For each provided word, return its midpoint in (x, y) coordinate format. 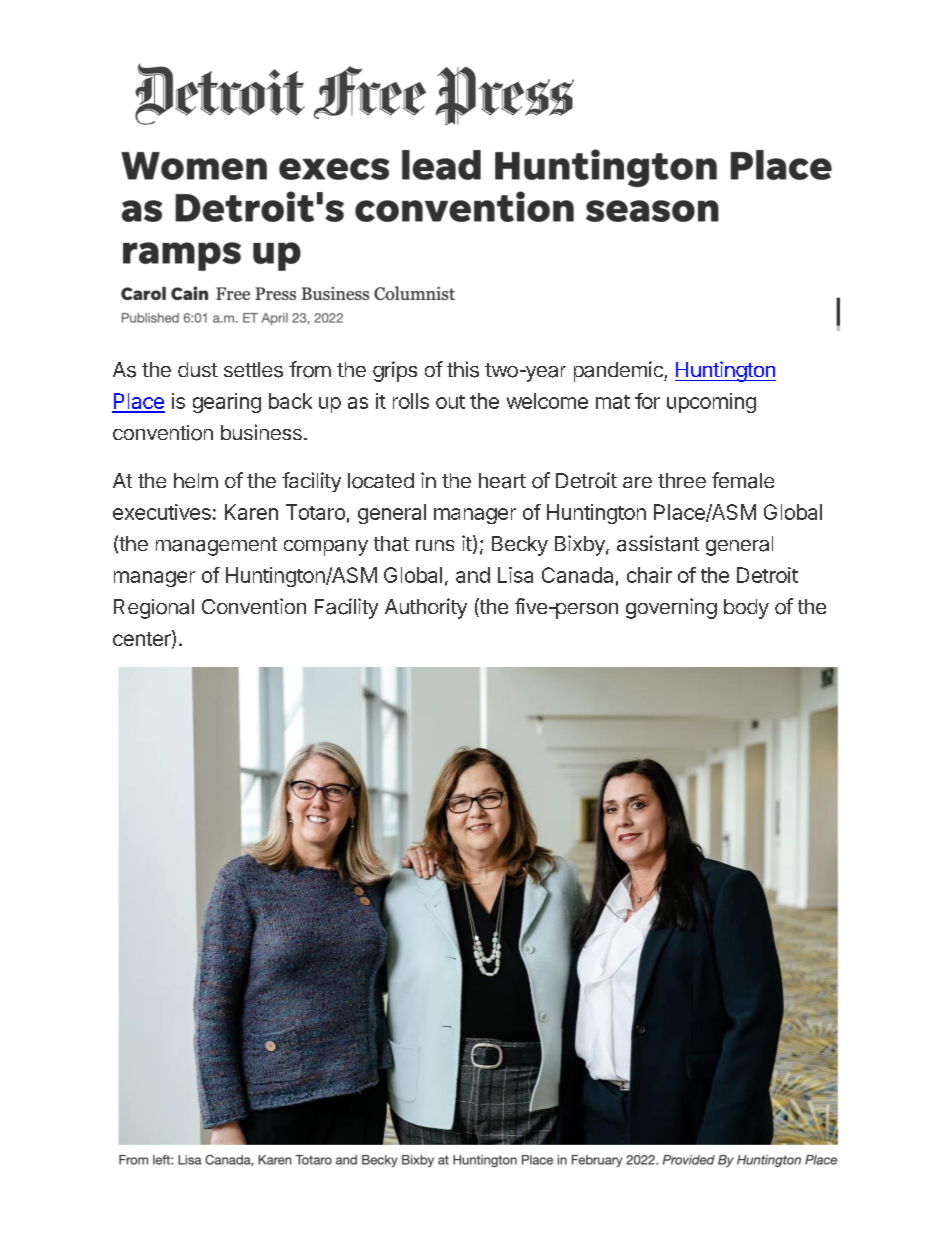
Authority (426, 608)
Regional (154, 609)
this (463, 369)
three (682, 480)
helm (196, 480)
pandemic (619, 371)
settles (253, 370)
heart (502, 481)
